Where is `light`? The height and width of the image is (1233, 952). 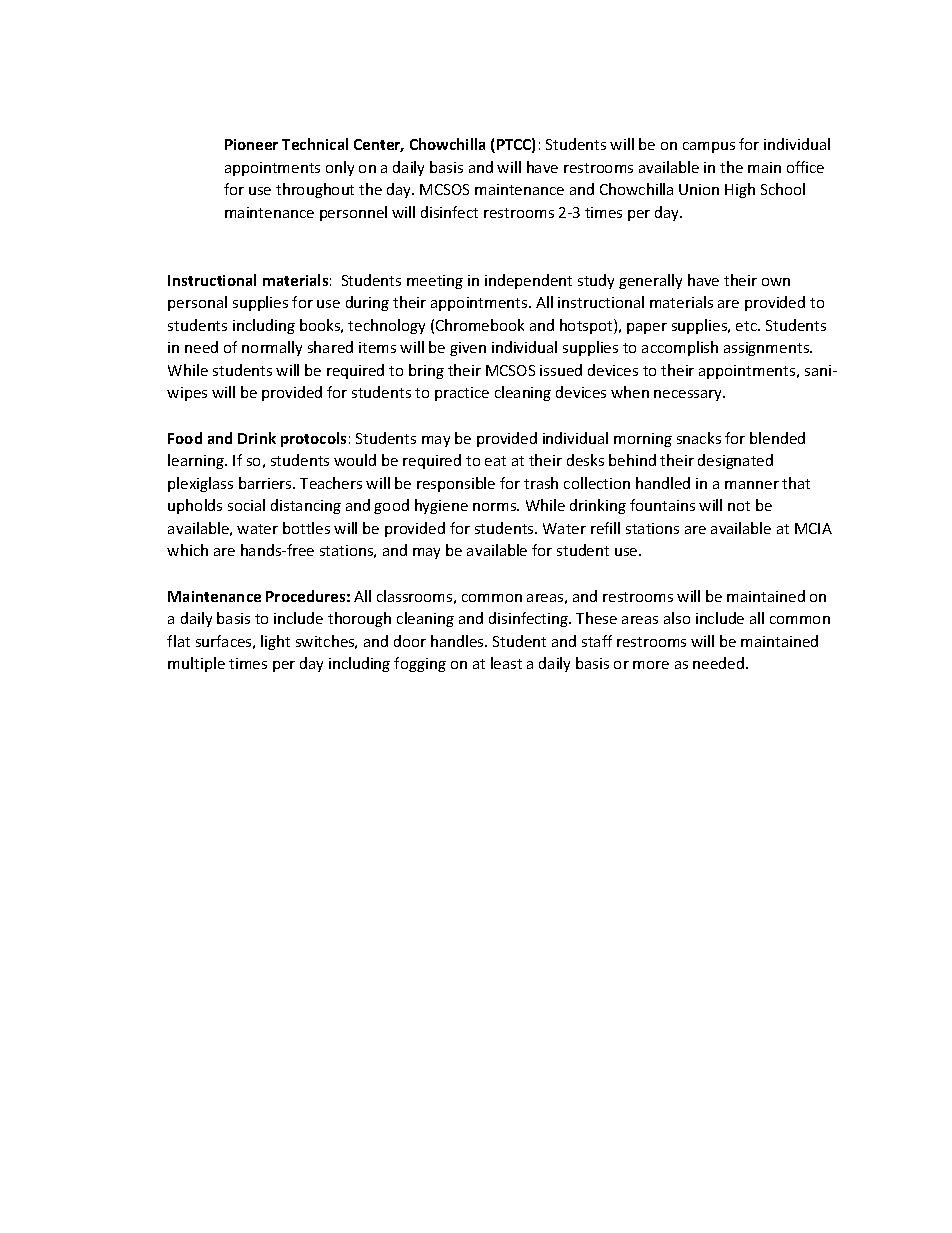 light is located at coordinates (275, 642).
